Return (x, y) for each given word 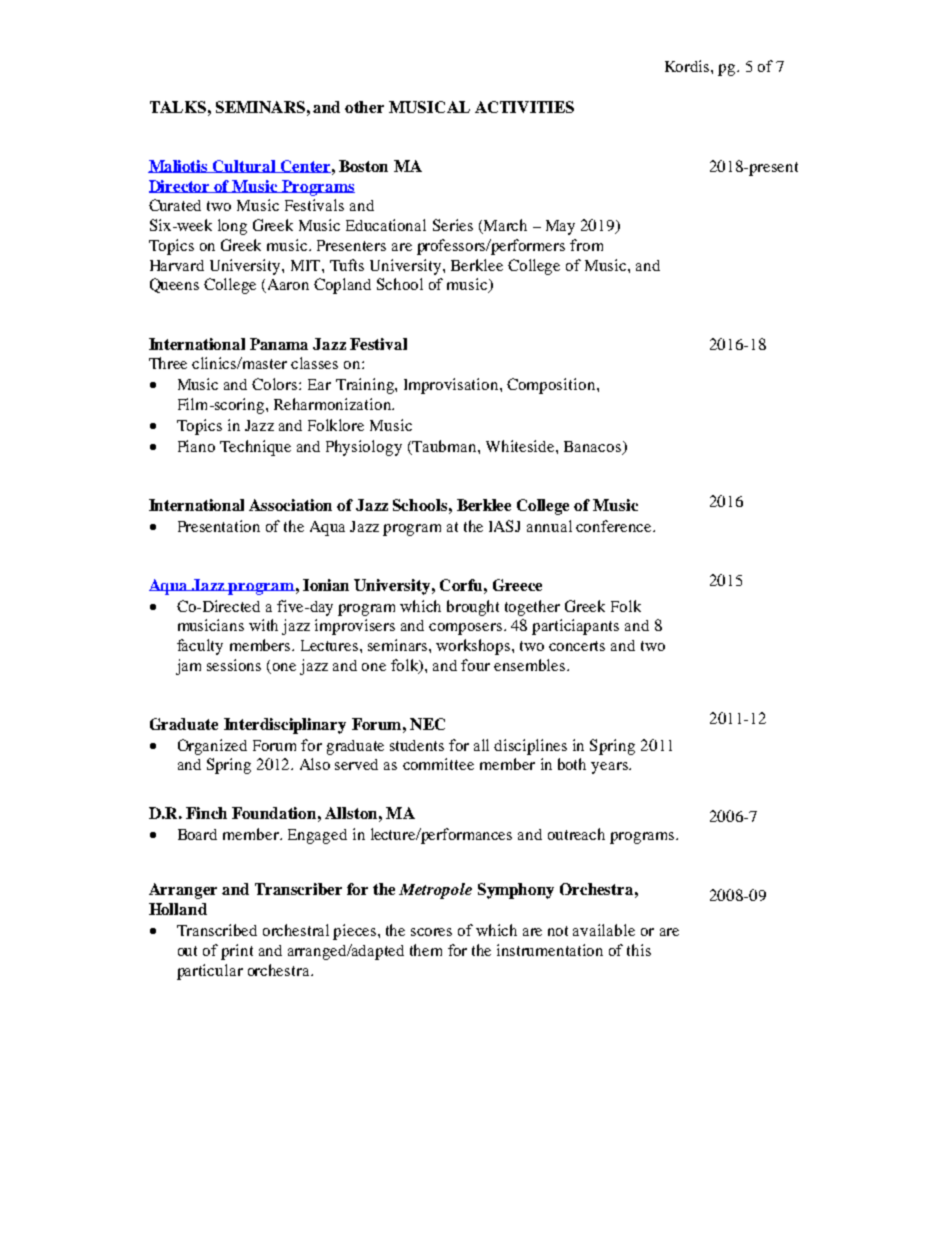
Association (290, 505)
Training (366, 386)
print (237, 952)
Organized (212, 747)
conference (615, 526)
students (417, 745)
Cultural (244, 166)
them (426, 950)
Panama (279, 344)
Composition (552, 386)
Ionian (326, 585)
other (364, 107)
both (572, 764)
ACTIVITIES (524, 107)
